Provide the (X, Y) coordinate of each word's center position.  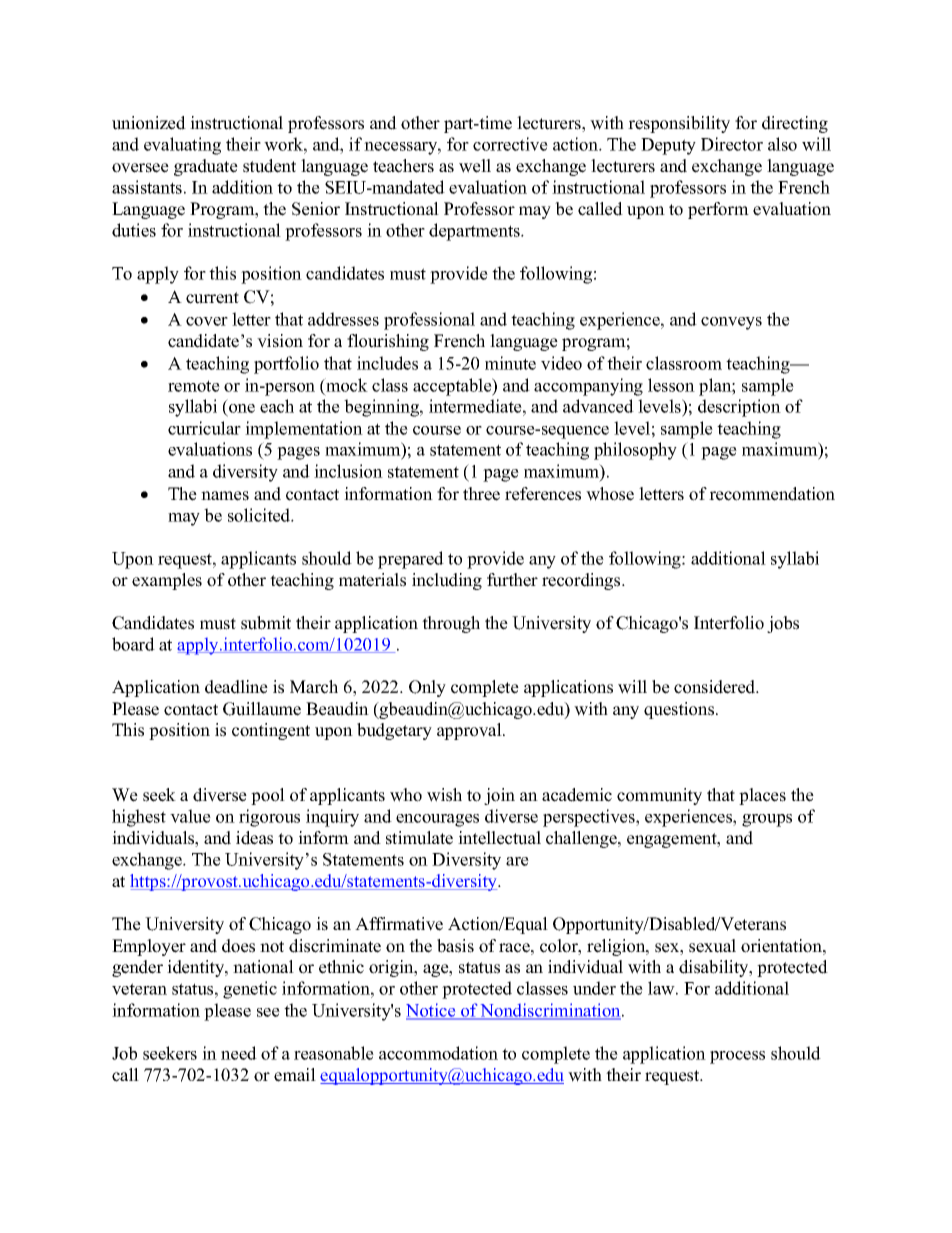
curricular (204, 428)
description (739, 408)
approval (470, 731)
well (475, 166)
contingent (271, 731)
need (239, 1053)
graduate (206, 167)
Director (732, 144)
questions (680, 710)
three (481, 494)
